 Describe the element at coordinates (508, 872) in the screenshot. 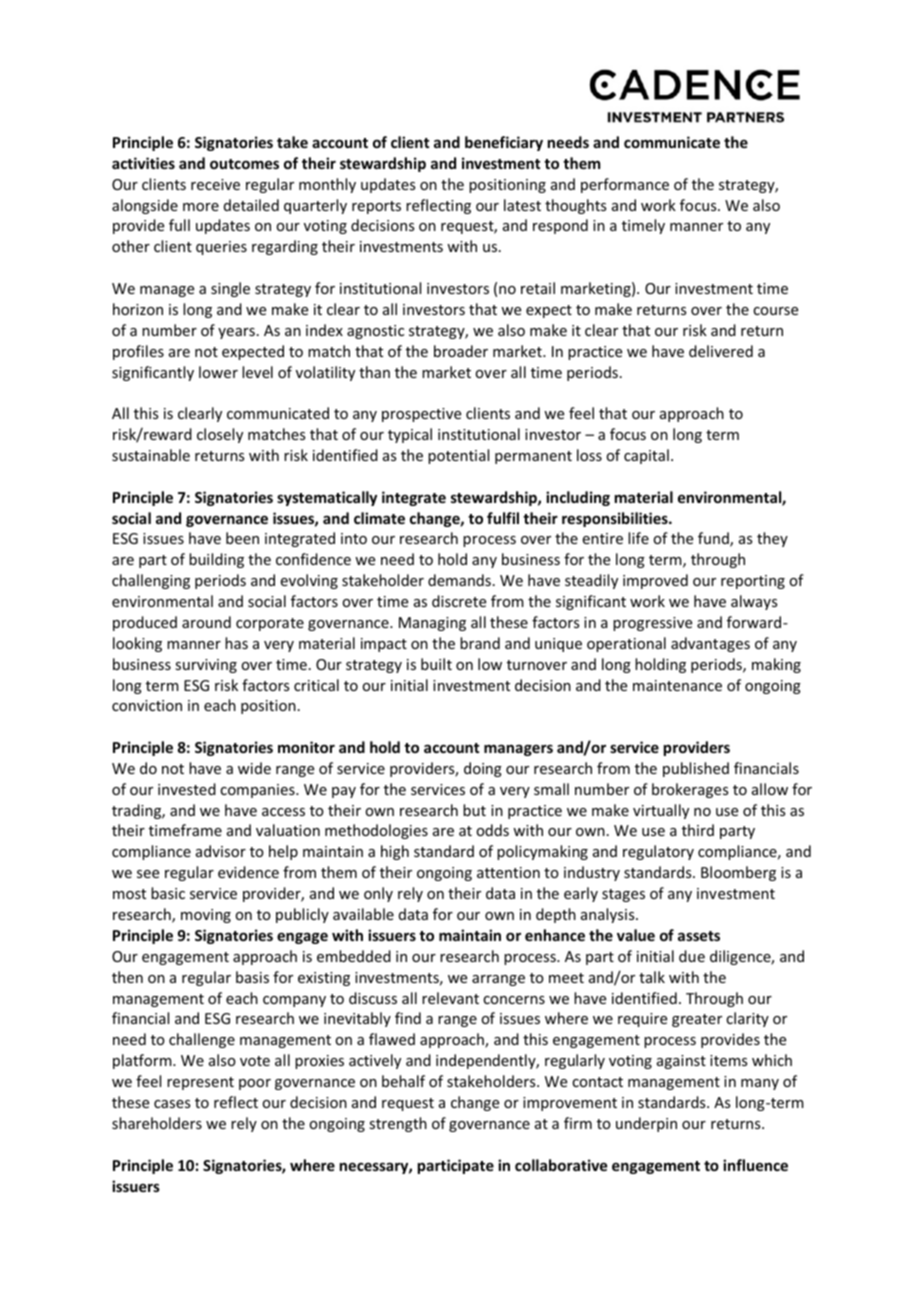

I see `attention` at that location.
